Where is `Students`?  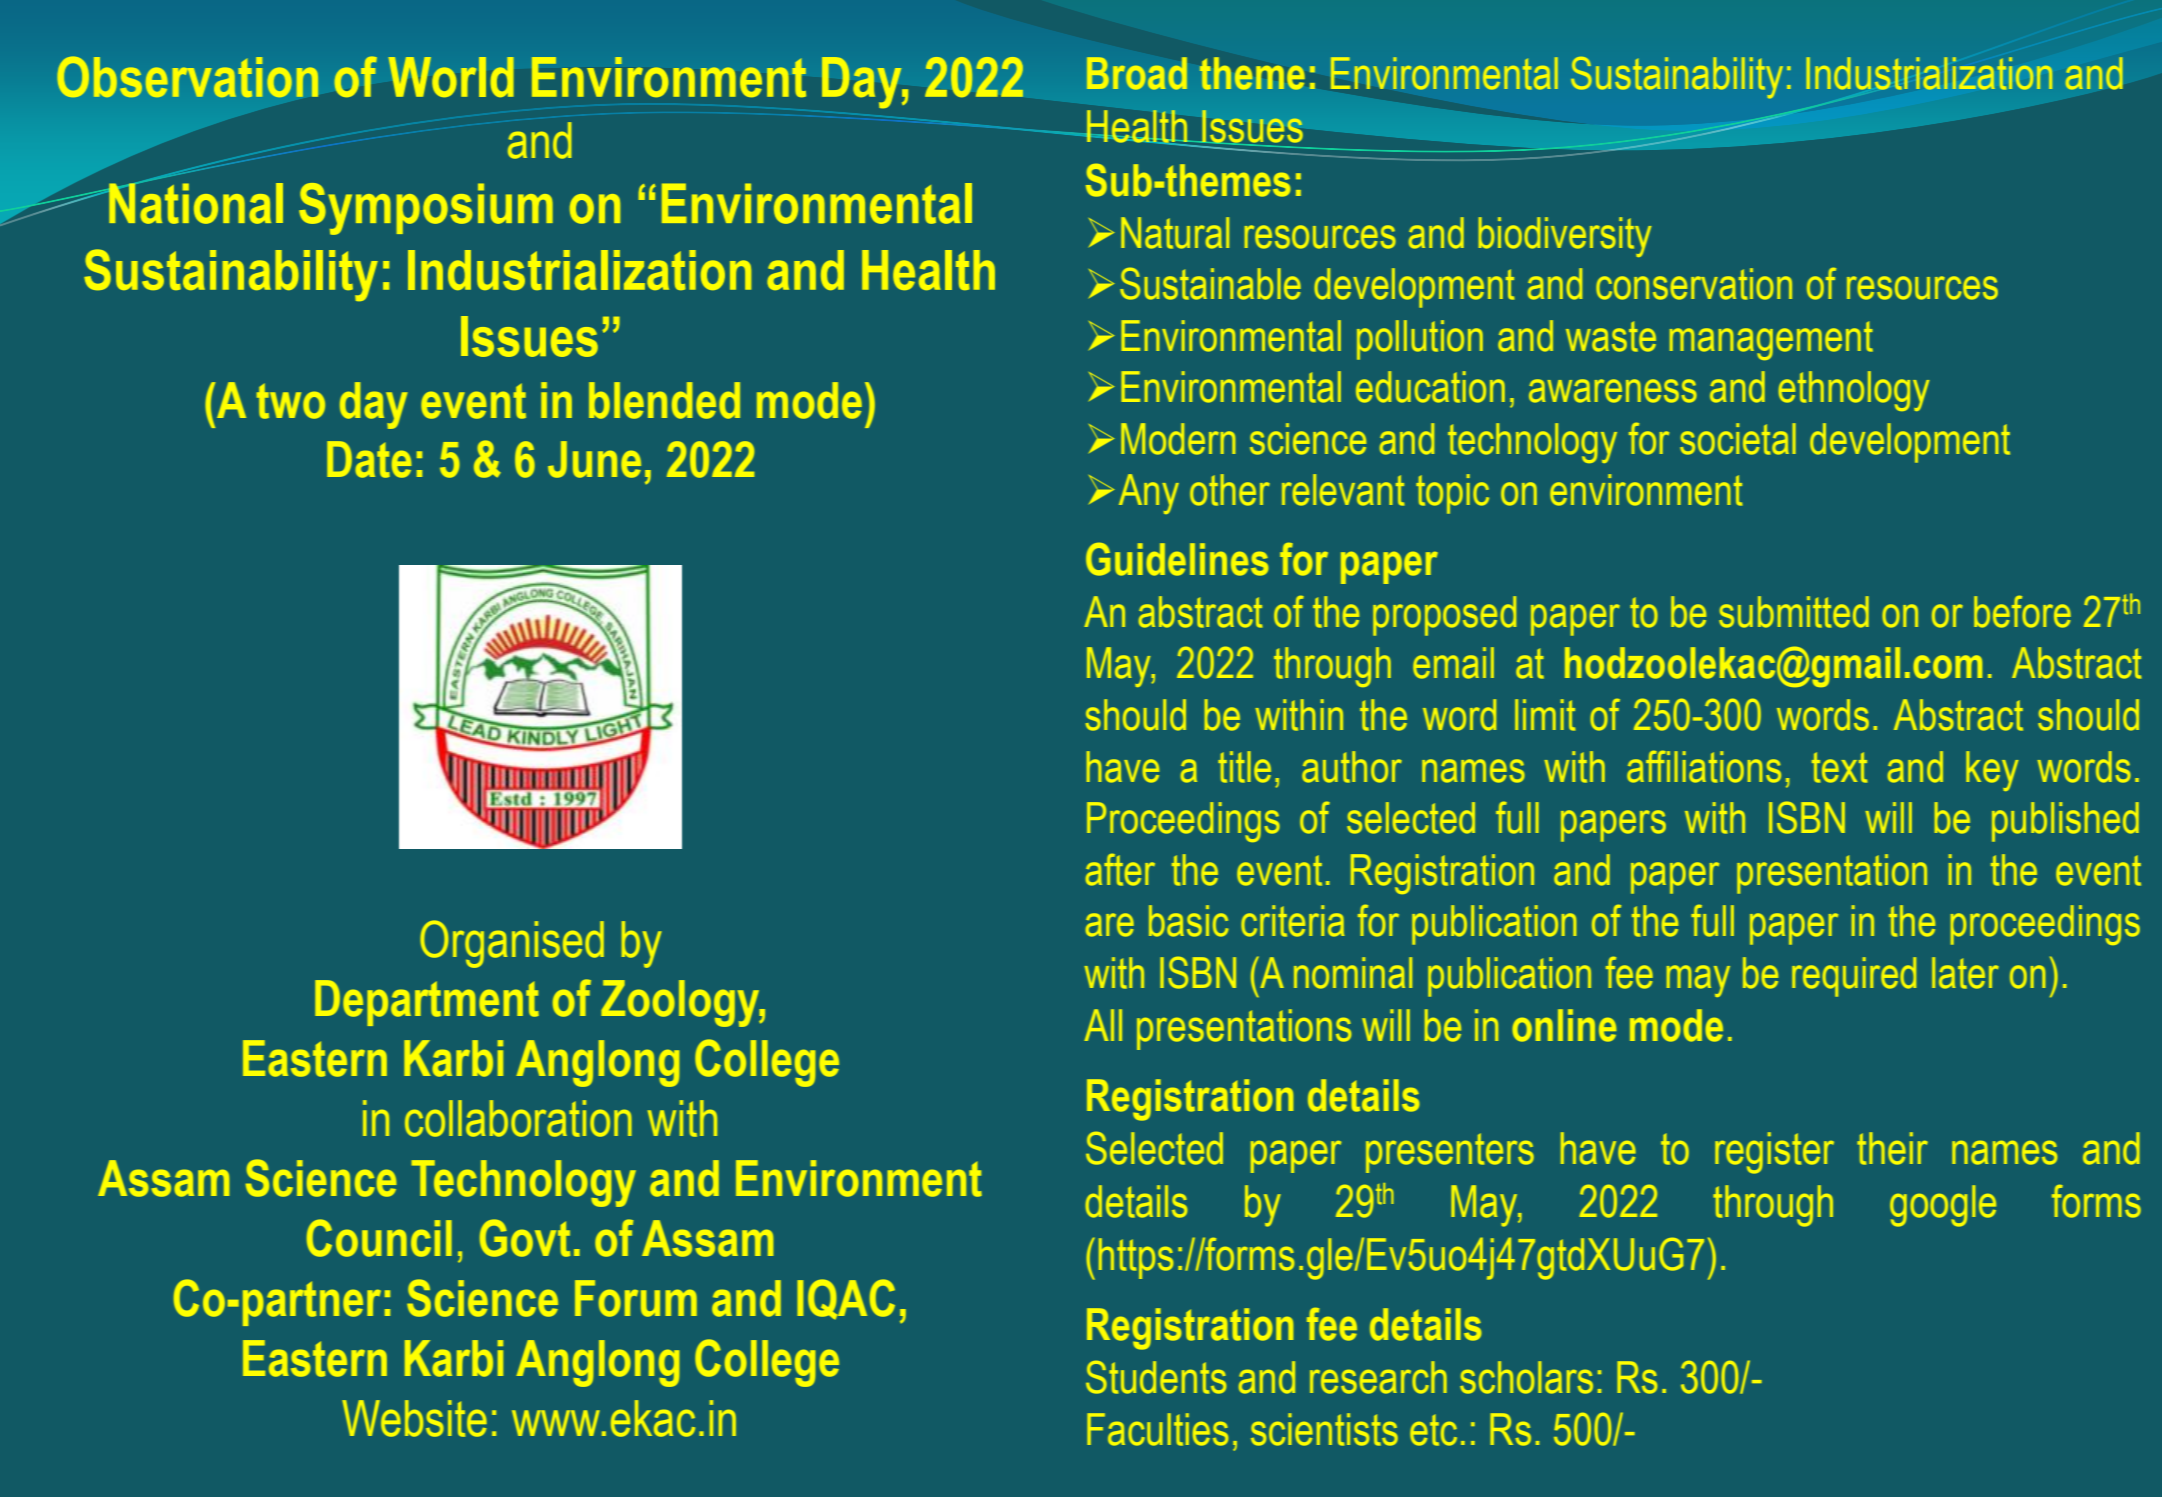 Students is located at coordinates (1156, 1377).
